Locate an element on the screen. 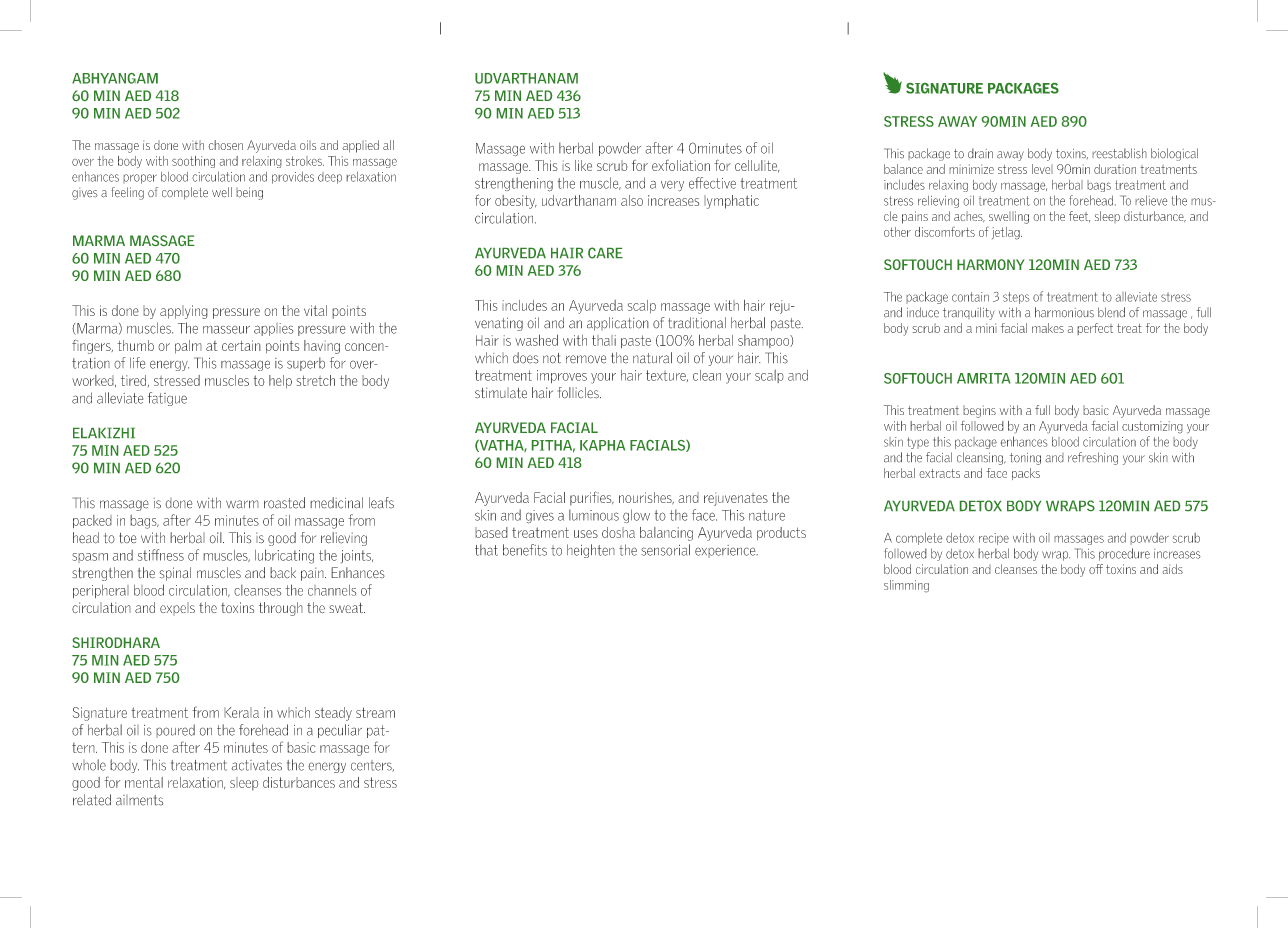 The height and width of the screenshot is (928, 1288). soothing is located at coordinates (193, 162).
